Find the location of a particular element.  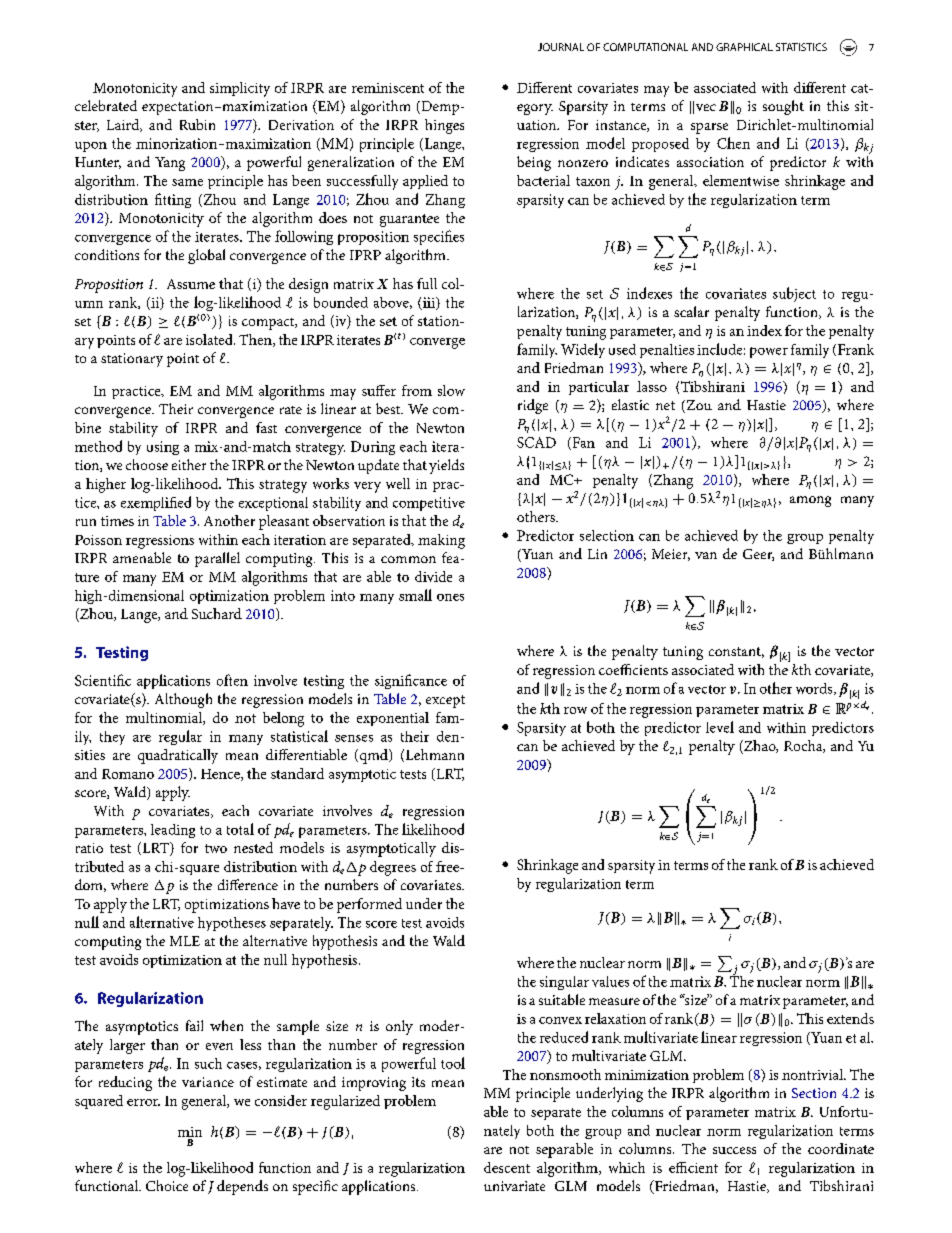

leading is located at coordinates (173, 831).
